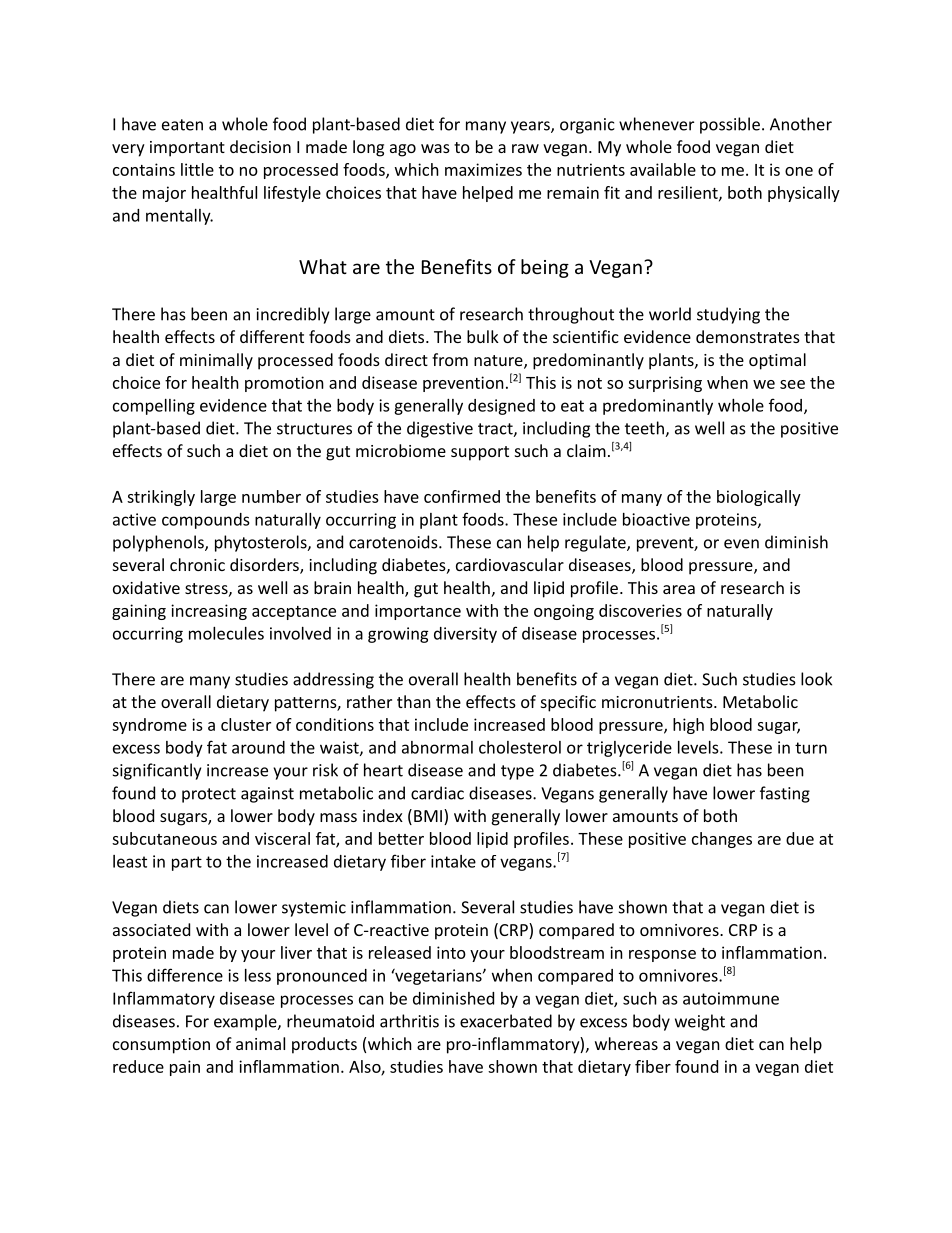  What do you see at coordinates (730, 125) in the screenshot?
I see `possible` at bounding box center [730, 125].
